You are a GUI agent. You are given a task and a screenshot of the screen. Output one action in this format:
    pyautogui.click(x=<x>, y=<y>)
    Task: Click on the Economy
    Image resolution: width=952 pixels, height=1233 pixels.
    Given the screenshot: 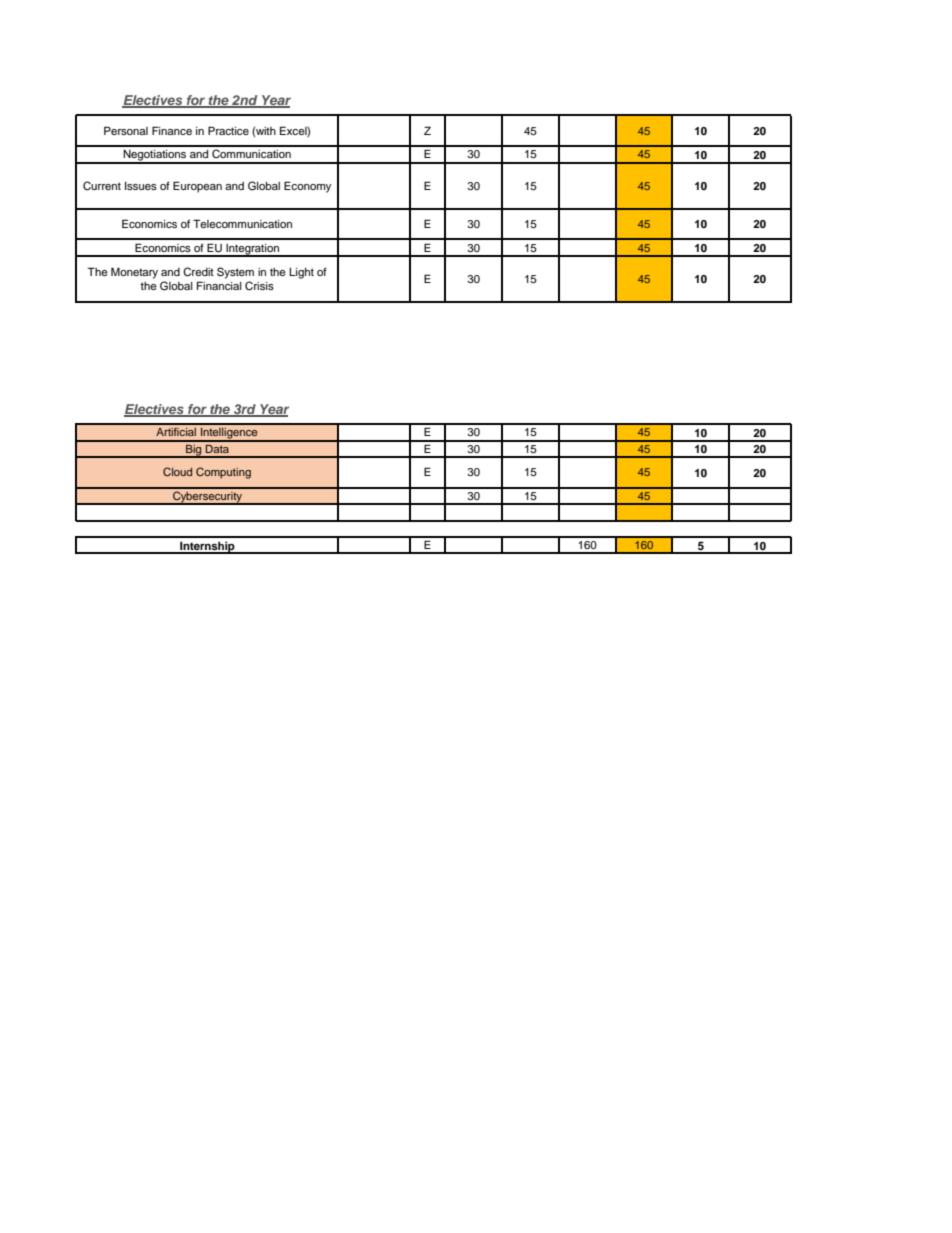 What is the action you would take?
    pyautogui.click(x=307, y=187)
